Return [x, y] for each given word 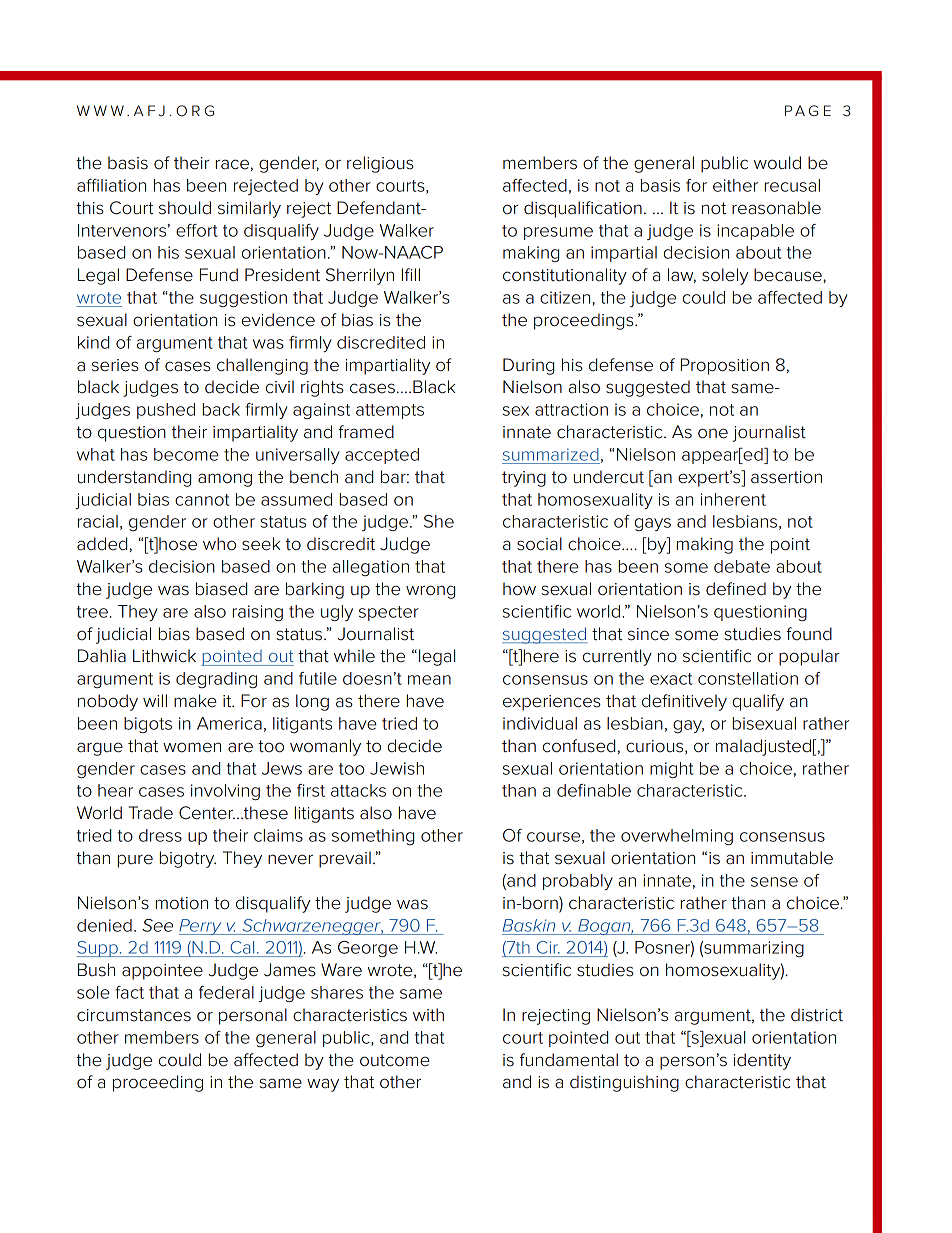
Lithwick [164, 656]
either [735, 185]
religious [380, 164]
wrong [430, 592]
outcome [395, 1060]
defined [736, 589]
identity [762, 1061]
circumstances [134, 1015]
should [185, 208]
